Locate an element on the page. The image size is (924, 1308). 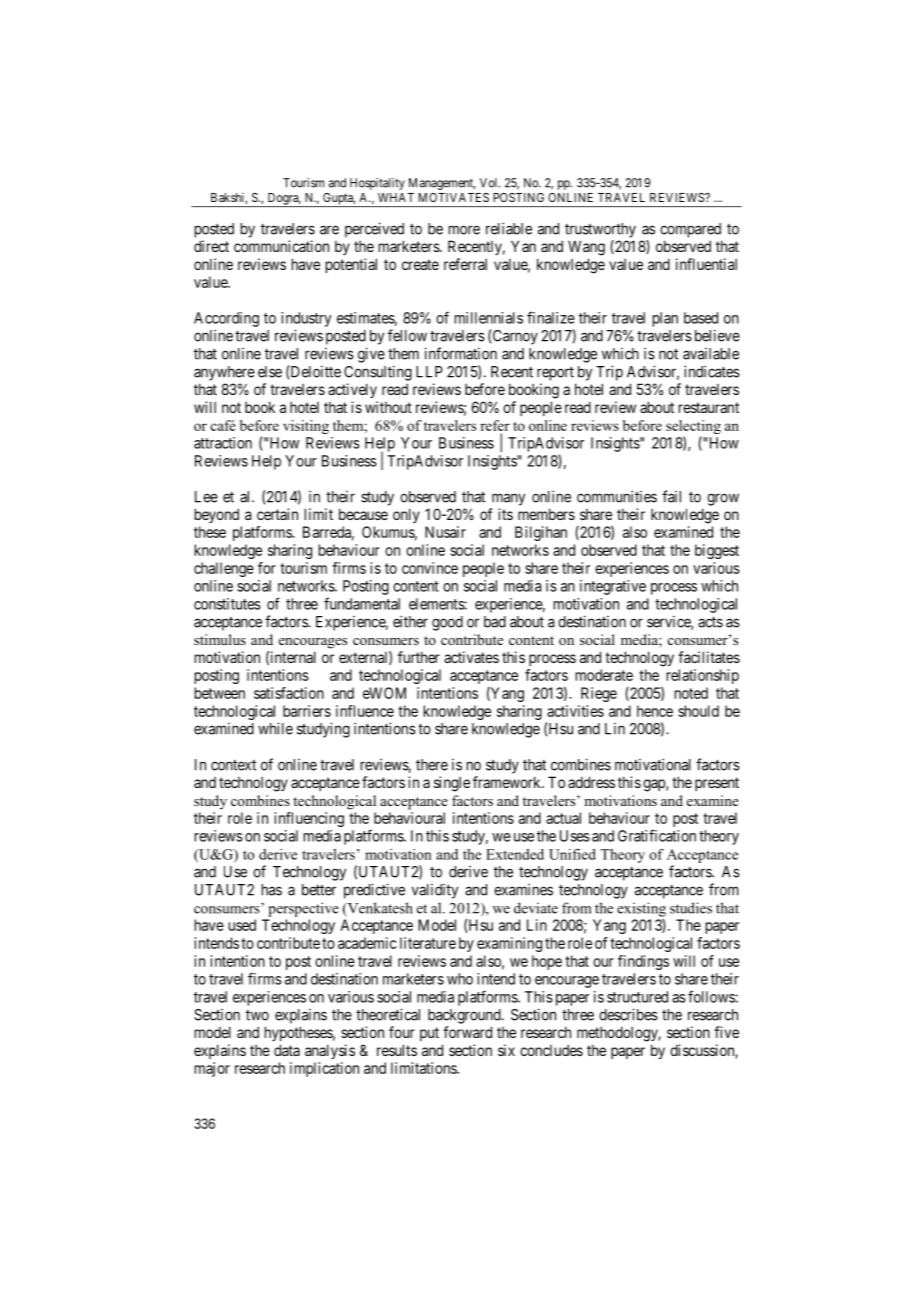
validity is located at coordinates (435, 891).
